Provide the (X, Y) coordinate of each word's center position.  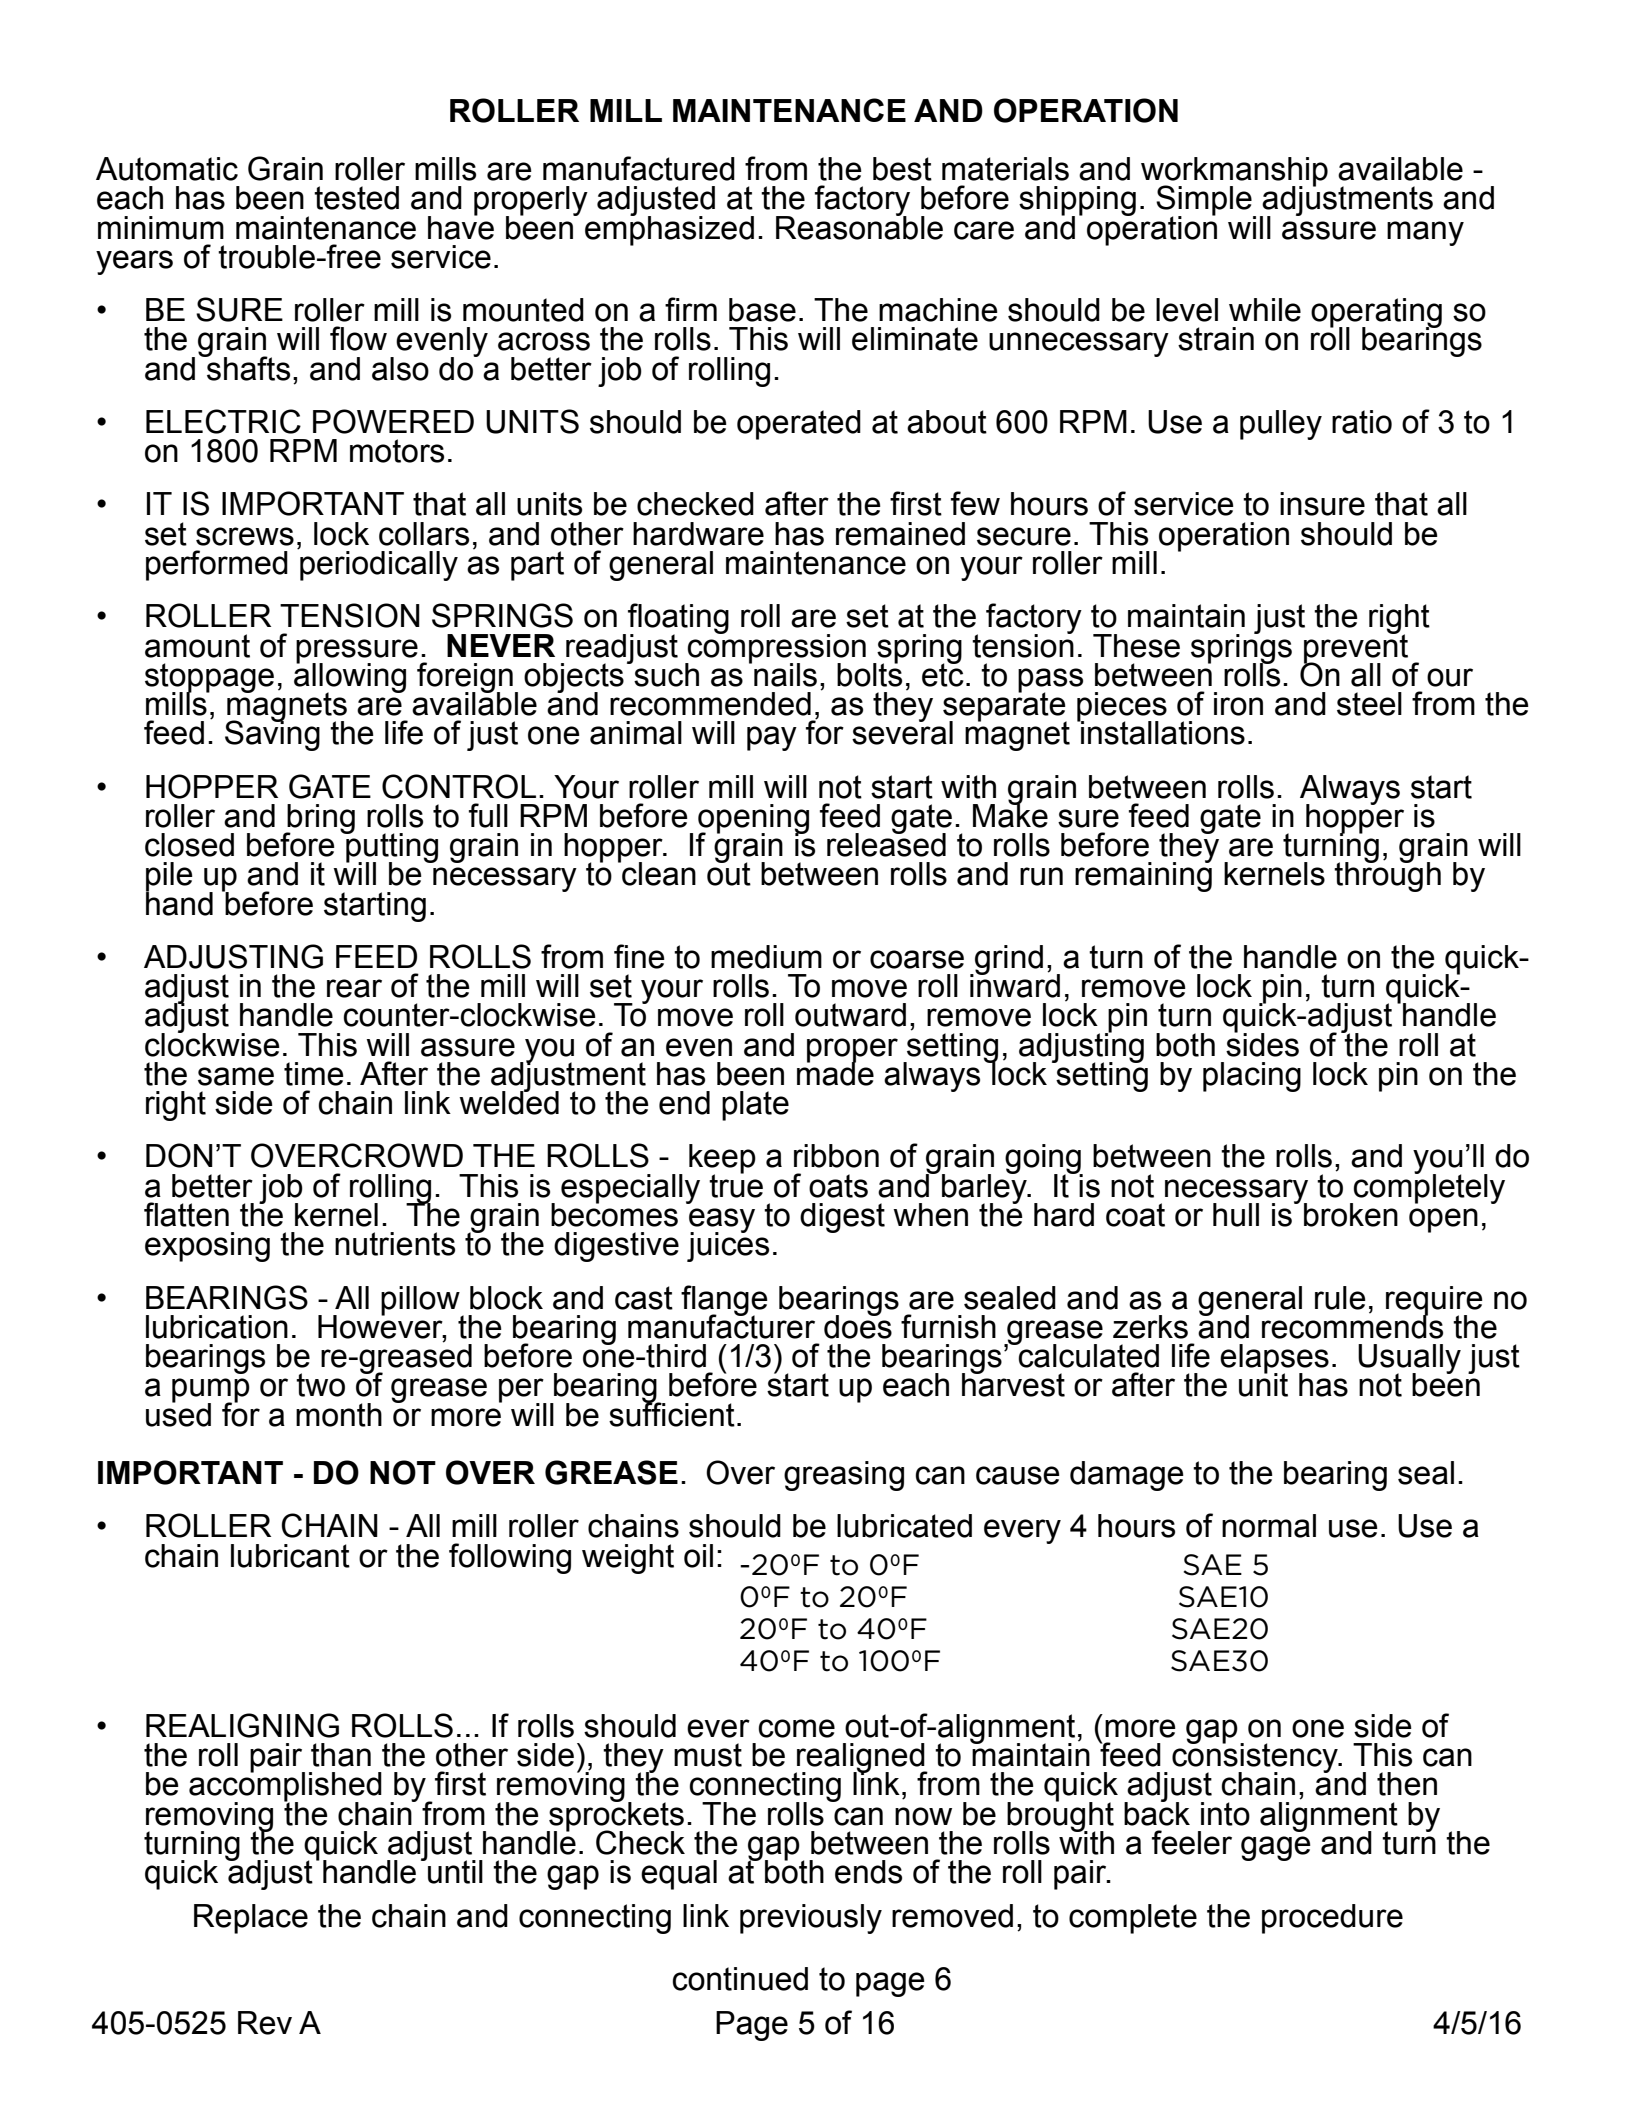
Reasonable (859, 226)
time (314, 1074)
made (835, 1072)
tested (356, 198)
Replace (251, 1919)
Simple (1205, 201)
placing (1252, 1077)
